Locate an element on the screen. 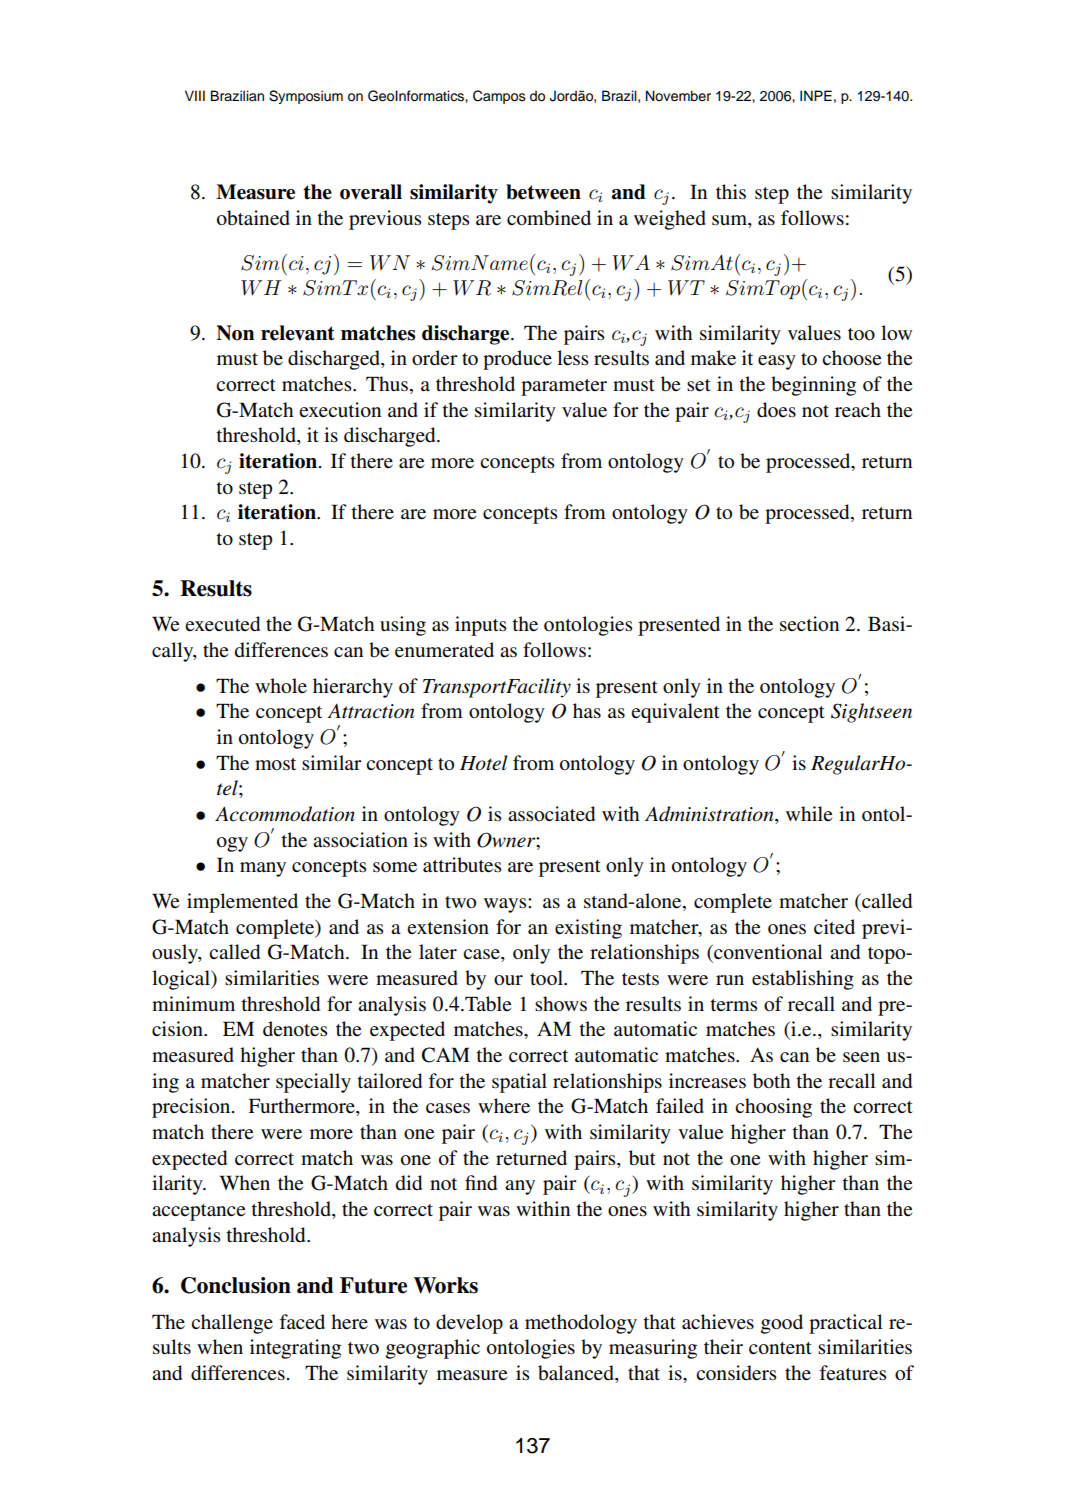 The image size is (1065, 1507). obtained is located at coordinates (253, 218).
